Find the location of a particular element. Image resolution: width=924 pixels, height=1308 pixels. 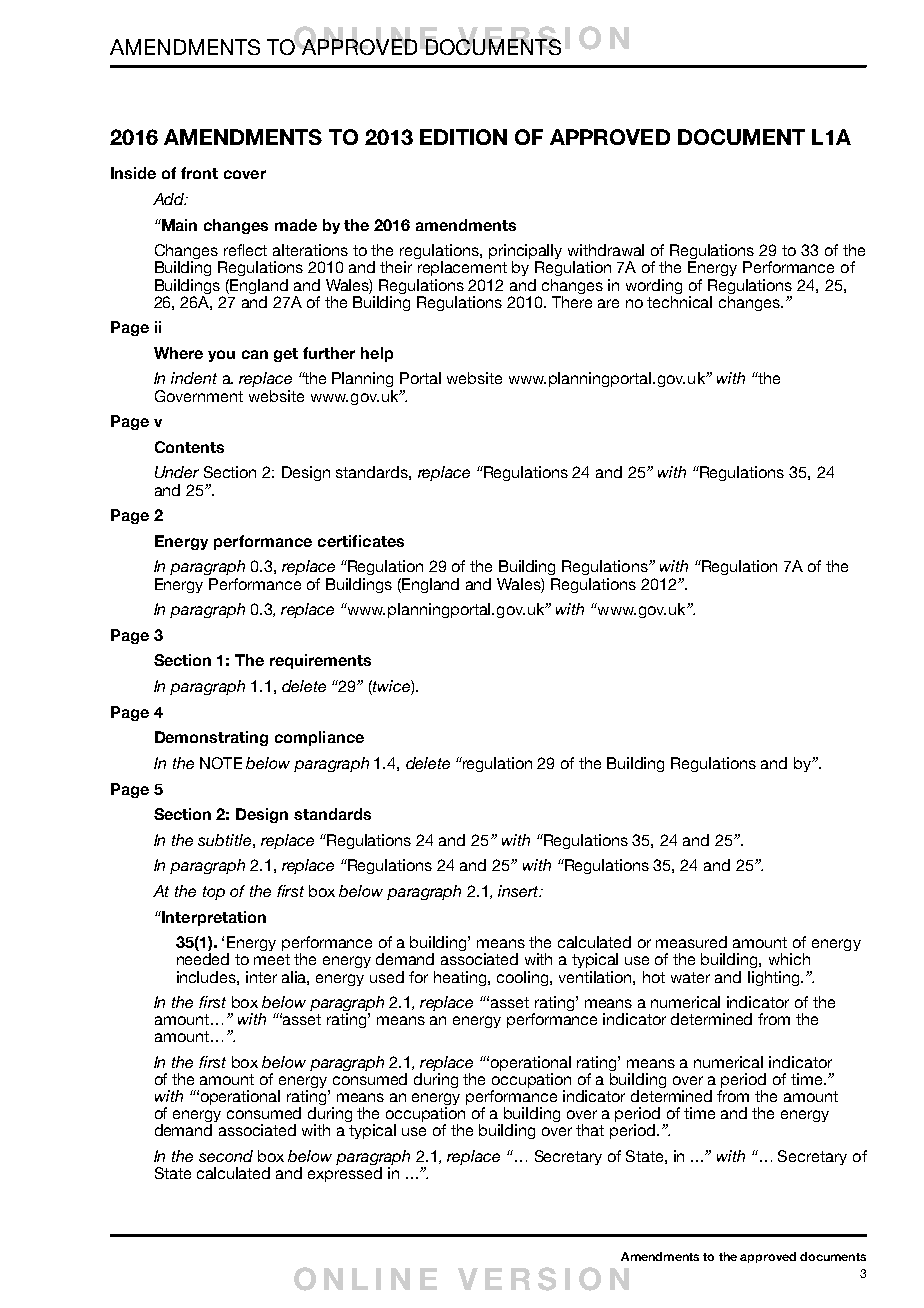

that is located at coordinates (590, 1130).
